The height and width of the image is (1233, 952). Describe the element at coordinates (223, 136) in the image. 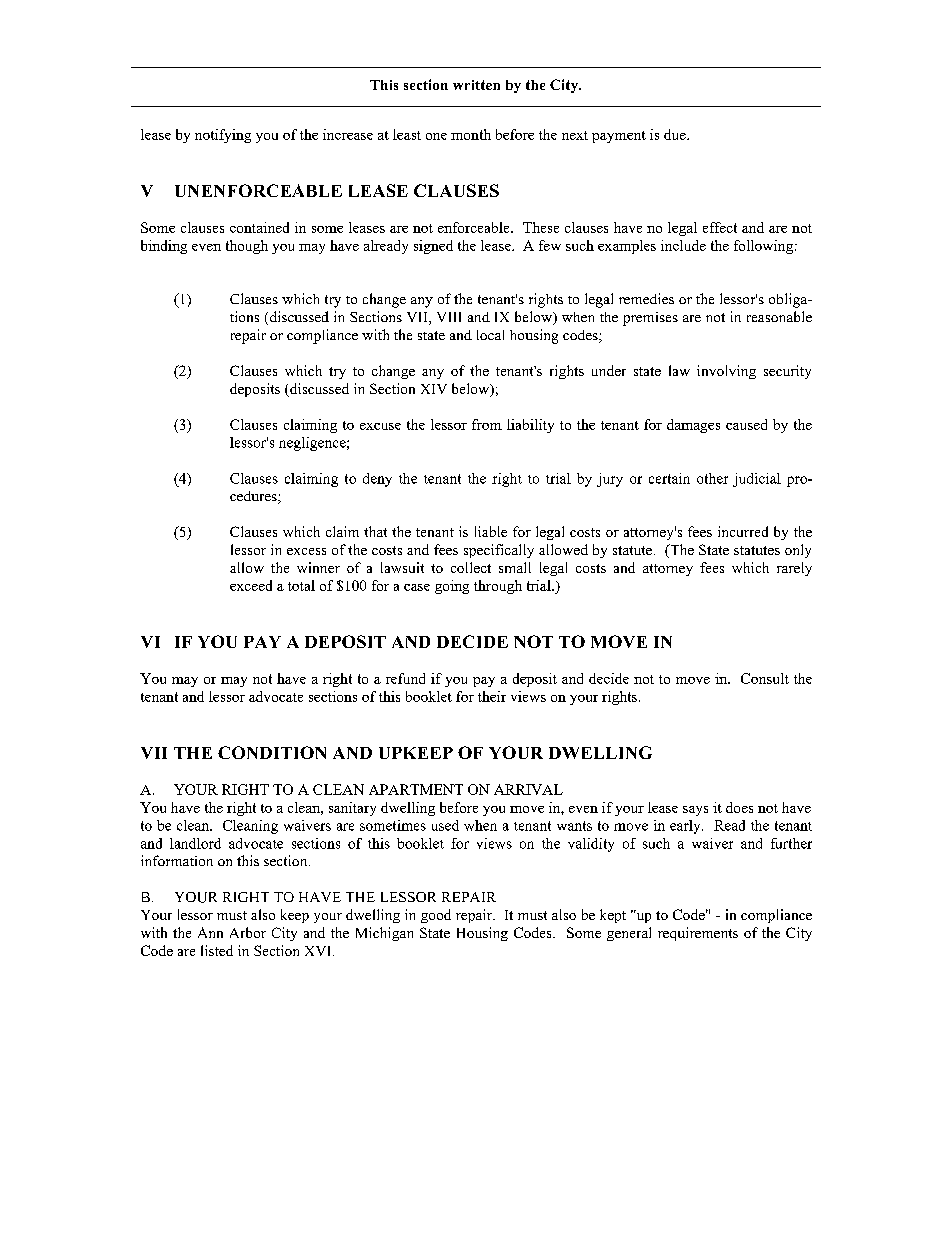

I see `notifying` at that location.
